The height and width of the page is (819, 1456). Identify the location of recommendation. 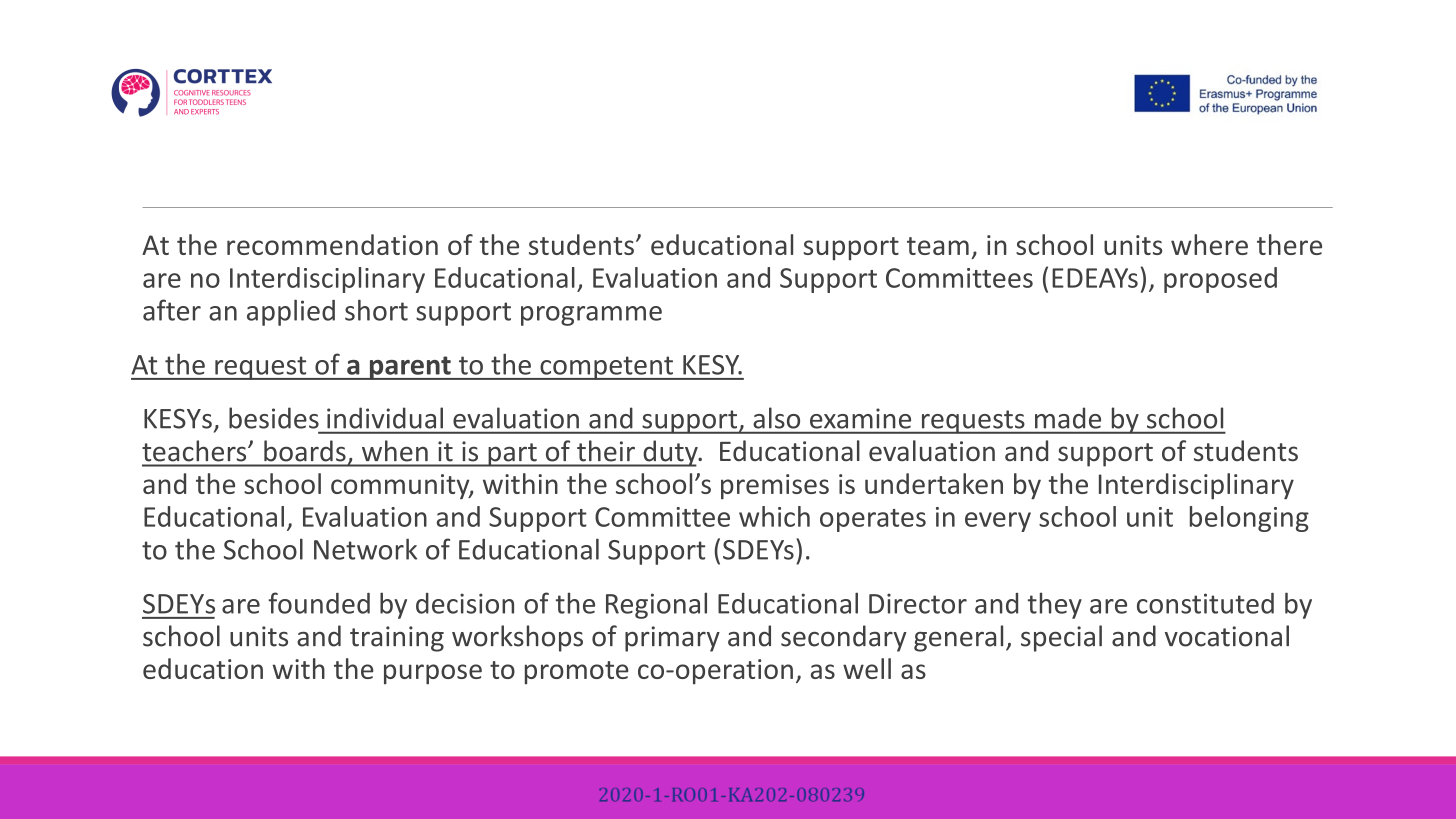
(332, 244).
